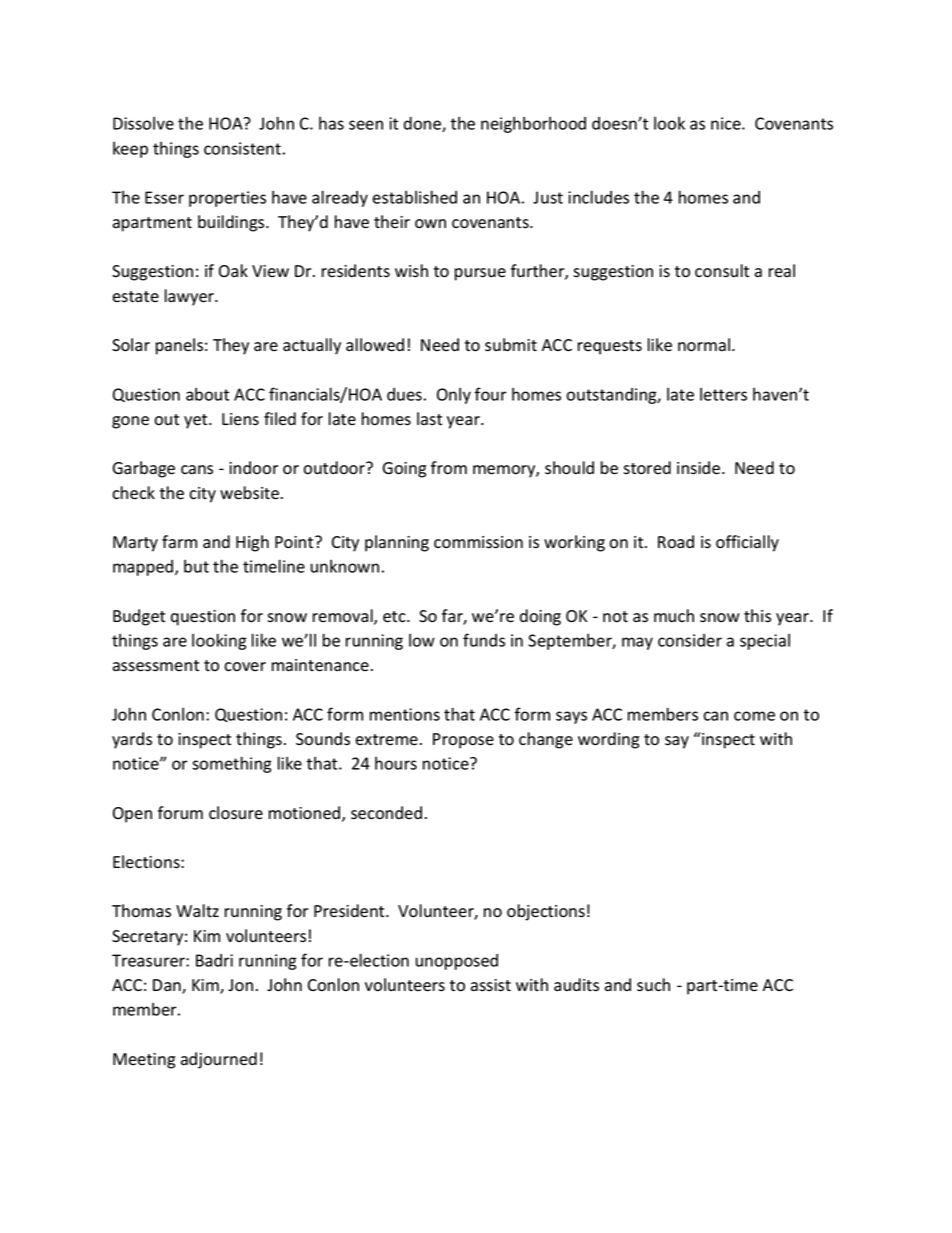 The height and width of the screenshot is (1233, 952). I want to click on submit, so click(511, 345).
